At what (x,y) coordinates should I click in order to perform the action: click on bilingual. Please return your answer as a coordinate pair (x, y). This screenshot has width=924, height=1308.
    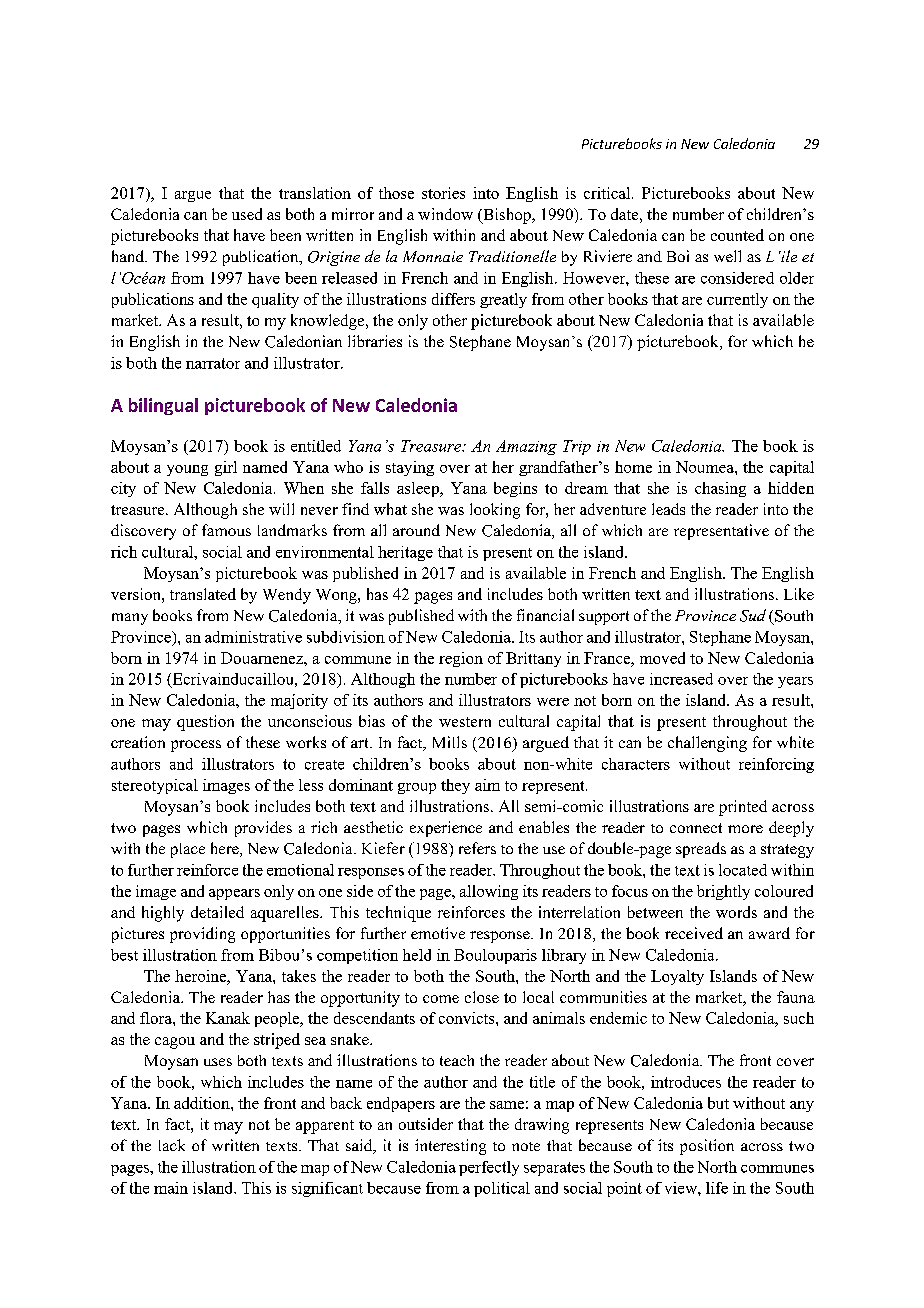
    Looking at the image, I should click on (163, 406).
